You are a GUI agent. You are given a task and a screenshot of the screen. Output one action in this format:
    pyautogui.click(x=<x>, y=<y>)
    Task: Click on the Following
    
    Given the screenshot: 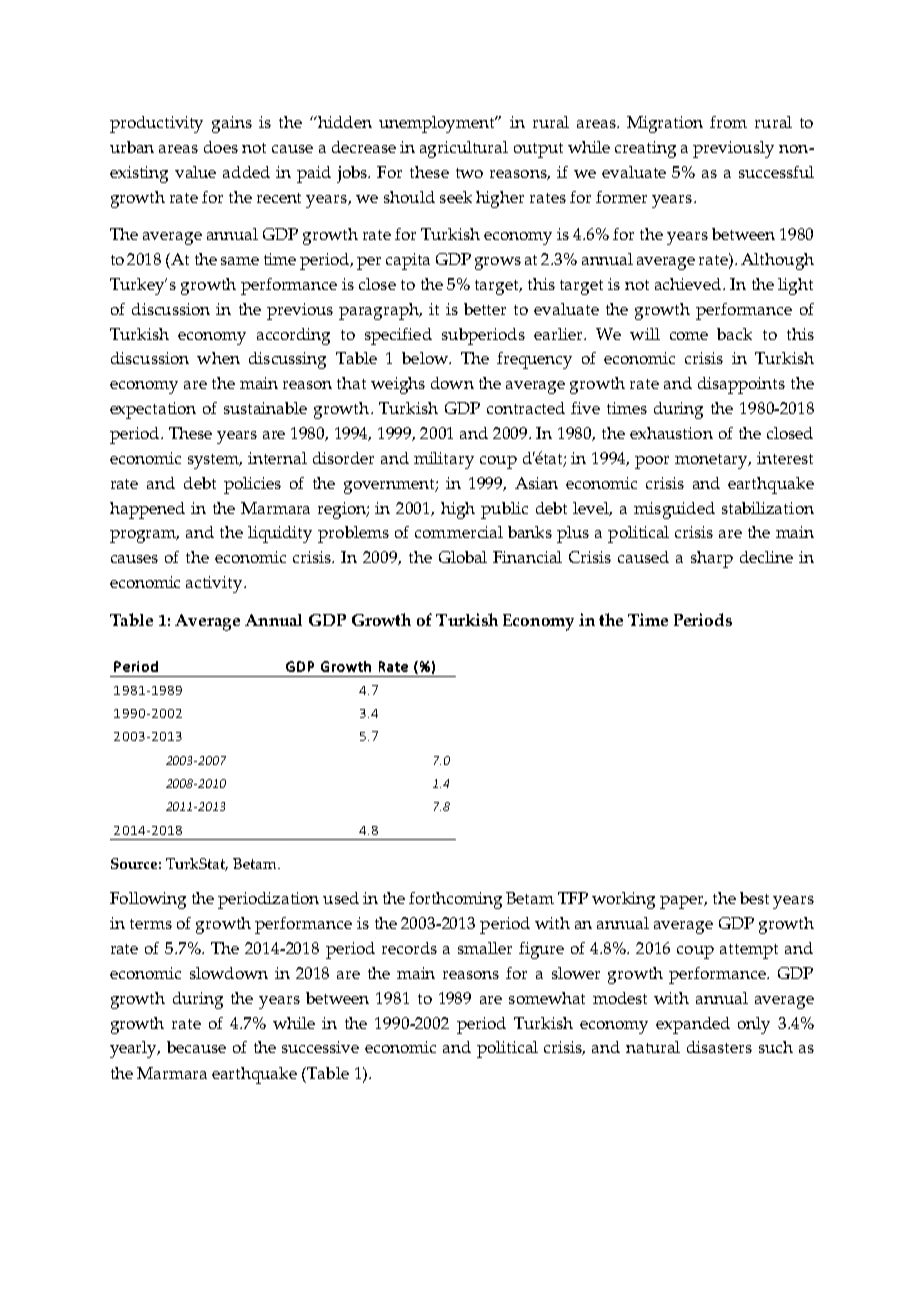 What is the action you would take?
    pyautogui.click(x=148, y=900)
